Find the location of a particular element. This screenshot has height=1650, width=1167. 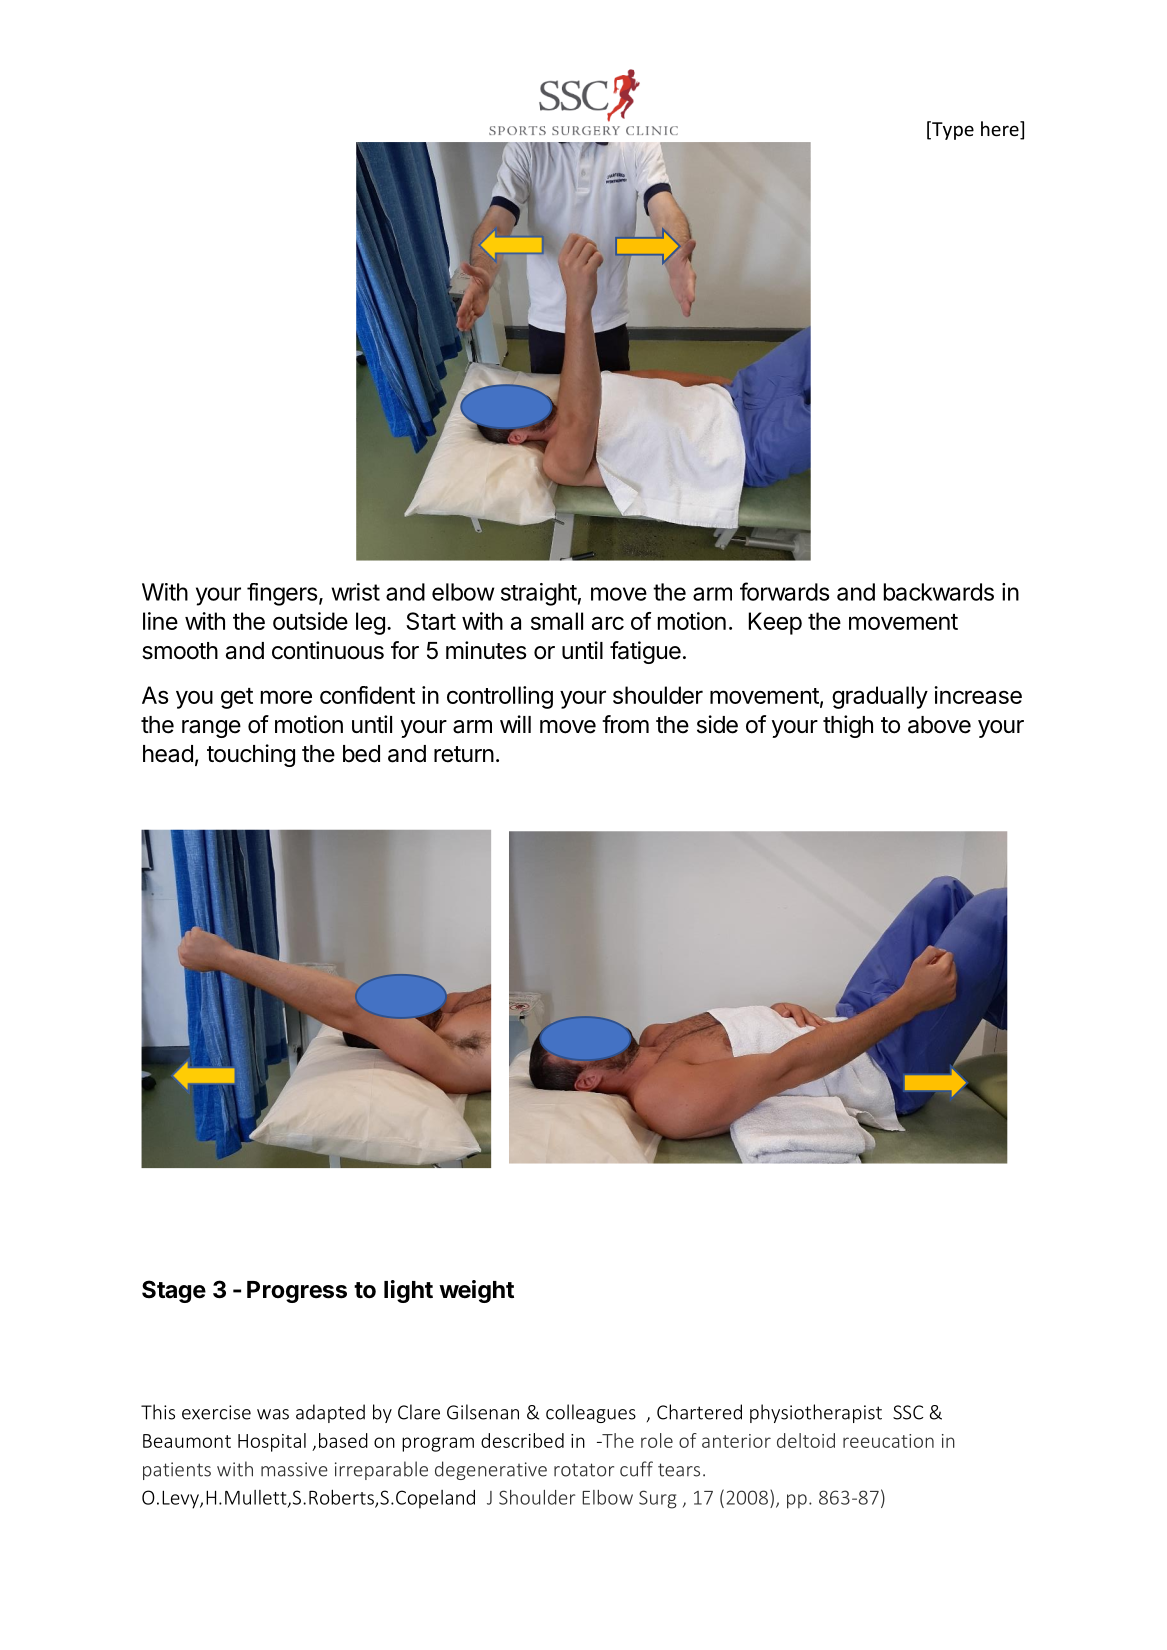

SSC is located at coordinates (908, 1412).
